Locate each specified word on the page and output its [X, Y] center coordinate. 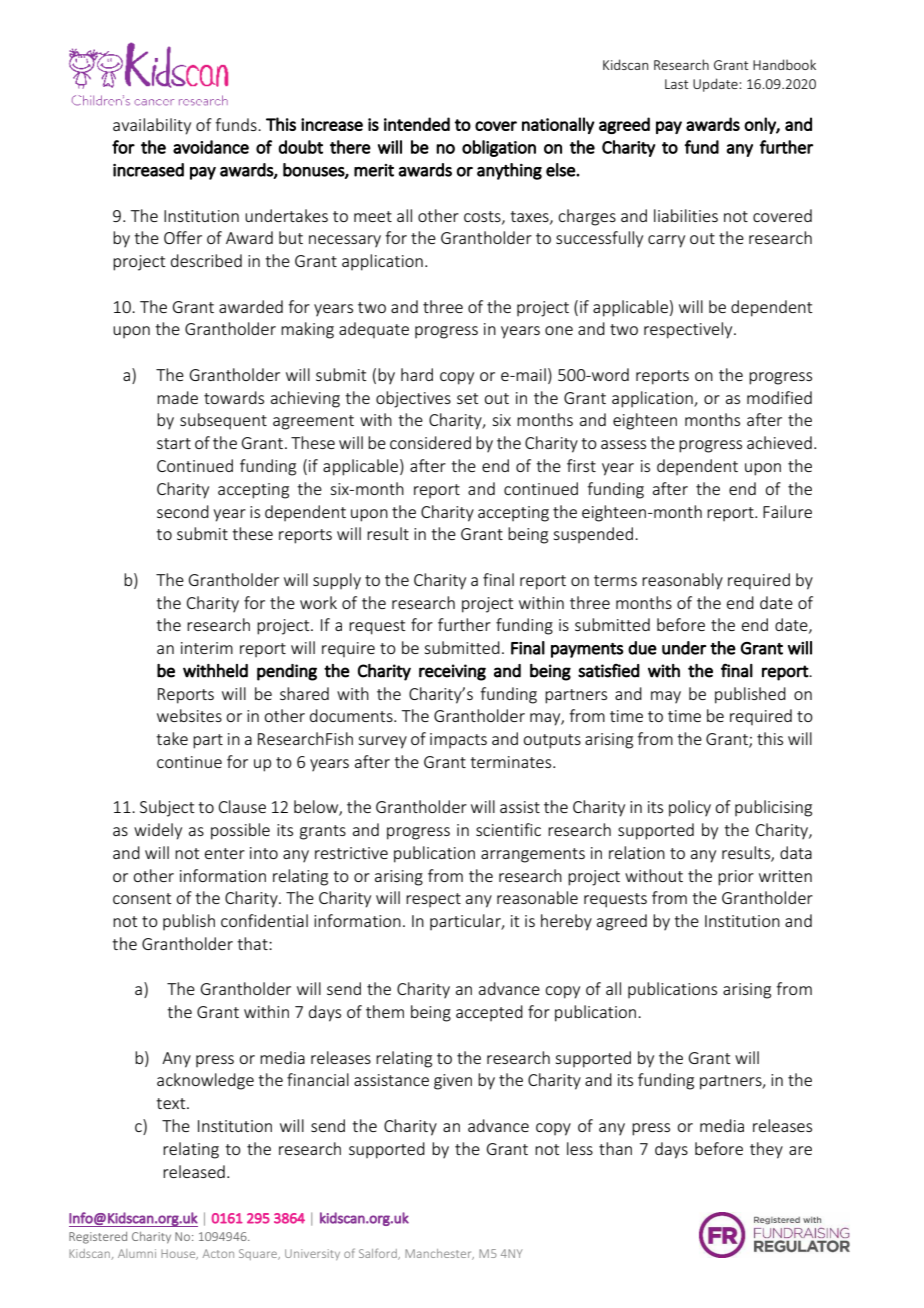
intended [417, 124]
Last [676, 84]
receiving [452, 672]
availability [152, 126]
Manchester [439, 1254]
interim [207, 648]
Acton [218, 1253]
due [642, 648]
